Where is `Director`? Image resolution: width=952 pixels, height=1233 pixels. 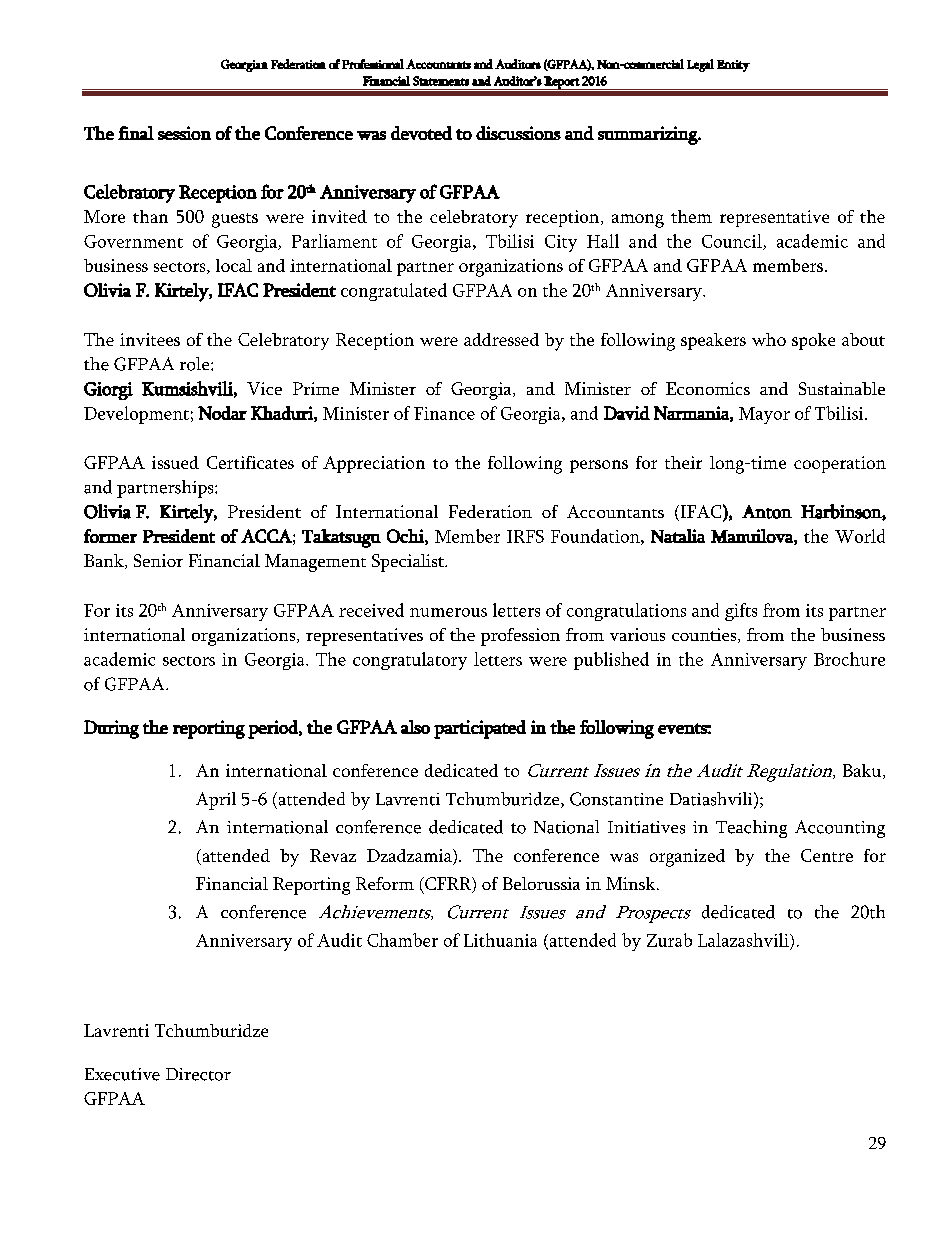
Director is located at coordinates (198, 1074).
